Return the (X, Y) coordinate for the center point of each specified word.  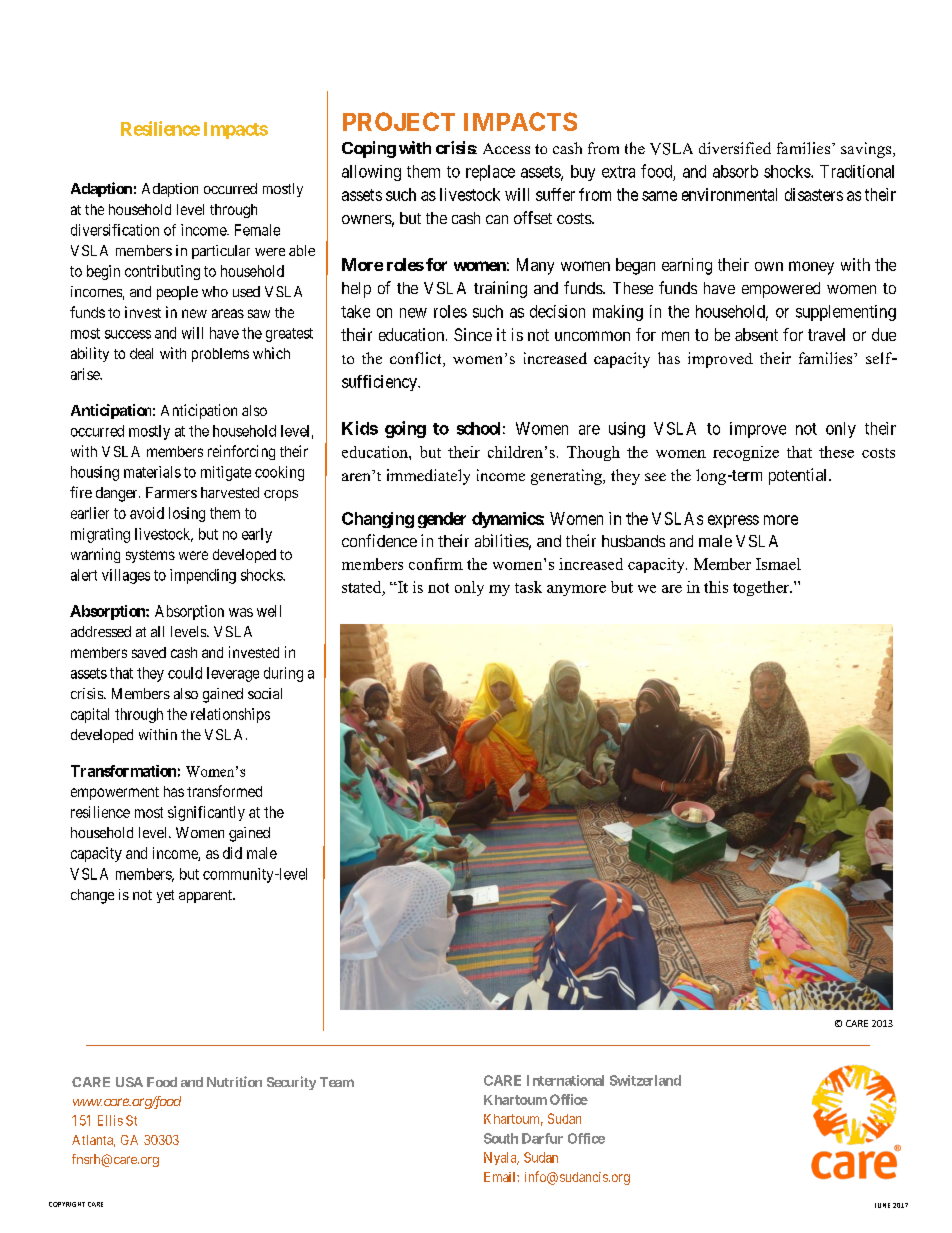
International (565, 1080)
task (528, 587)
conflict (417, 359)
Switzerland (645, 1080)
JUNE (882, 1205)
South (501, 1138)
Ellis (110, 1120)
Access (506, 148)
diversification (115, 230)
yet (165, 896)
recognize (746, 453)
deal (141, 353)
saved (149, 652)
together (762, 588)
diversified (735, 148)
